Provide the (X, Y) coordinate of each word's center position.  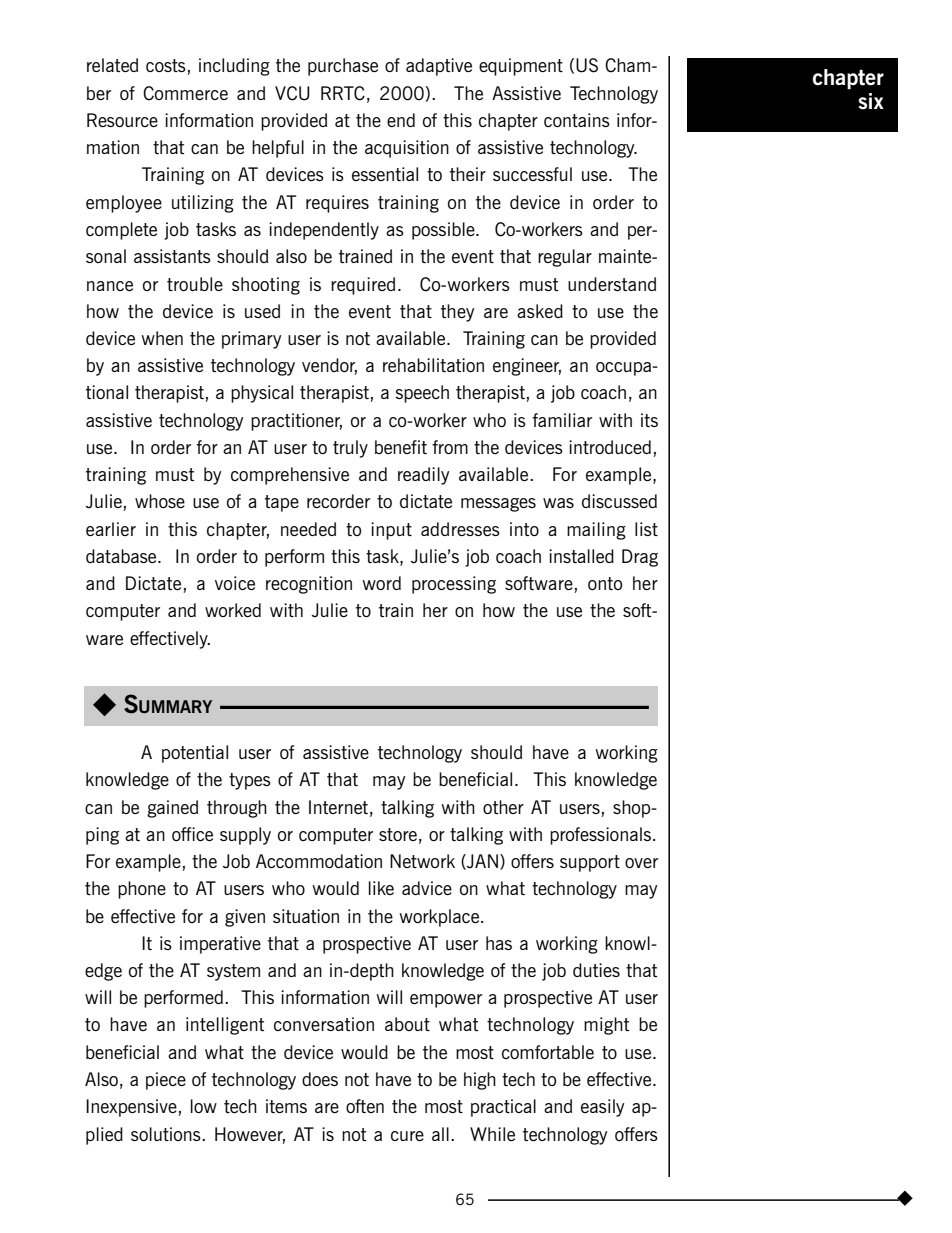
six (871, 101)
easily (603, 1108)
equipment (521, 67)
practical (503, 1108)
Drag (640, 558)
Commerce (185, 93)
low (204, 1106)
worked (233, 610)
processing (454, 585)
